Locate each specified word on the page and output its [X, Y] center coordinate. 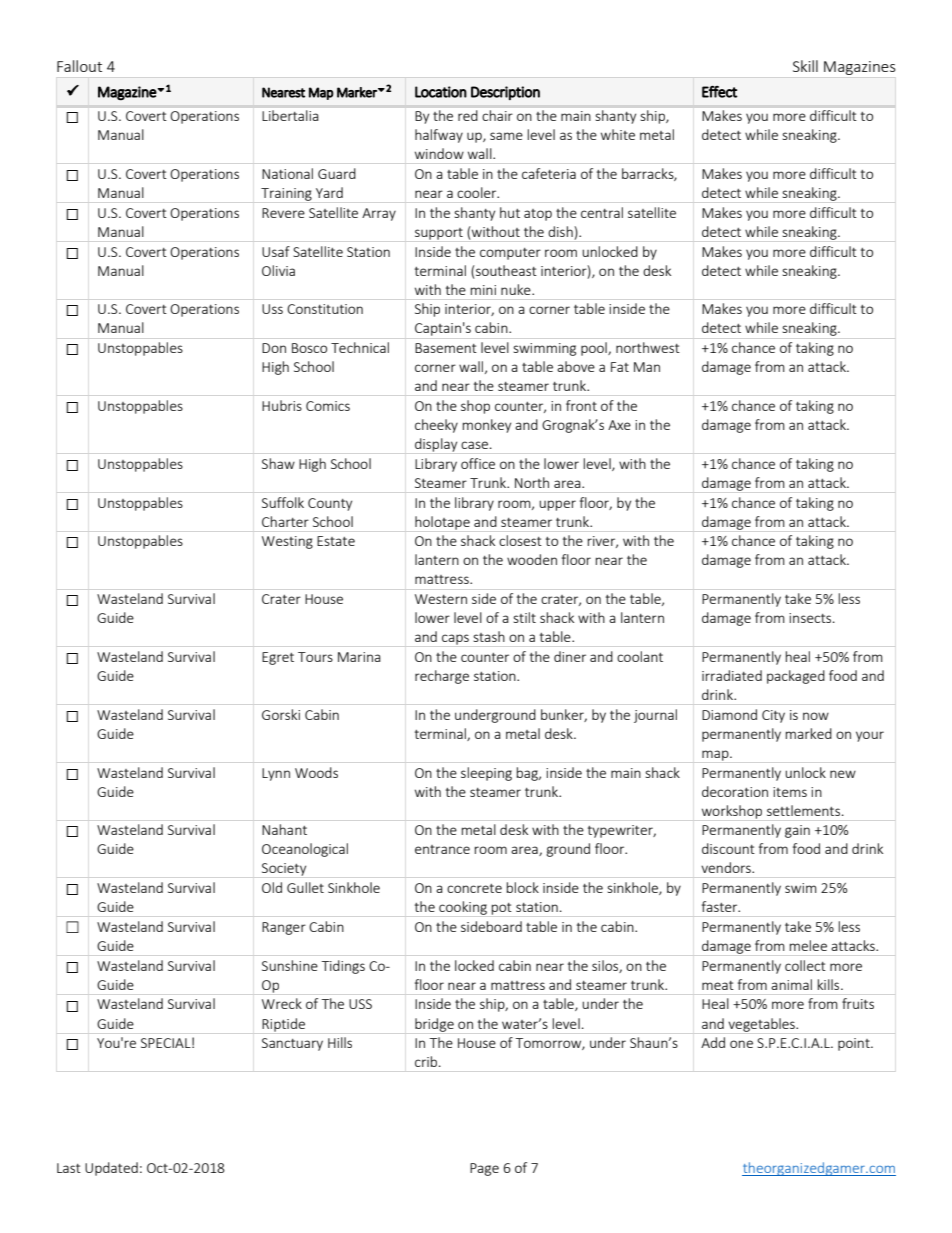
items [790, 792]
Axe [619, 425]
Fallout [79, 66]
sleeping [486, 774]
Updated [111, 1169]
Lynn [276, 774]
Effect [719, 91]
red [467, 115]
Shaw [278, 463]
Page [484, 1169]
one [741, 1044]
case [474, 445]
